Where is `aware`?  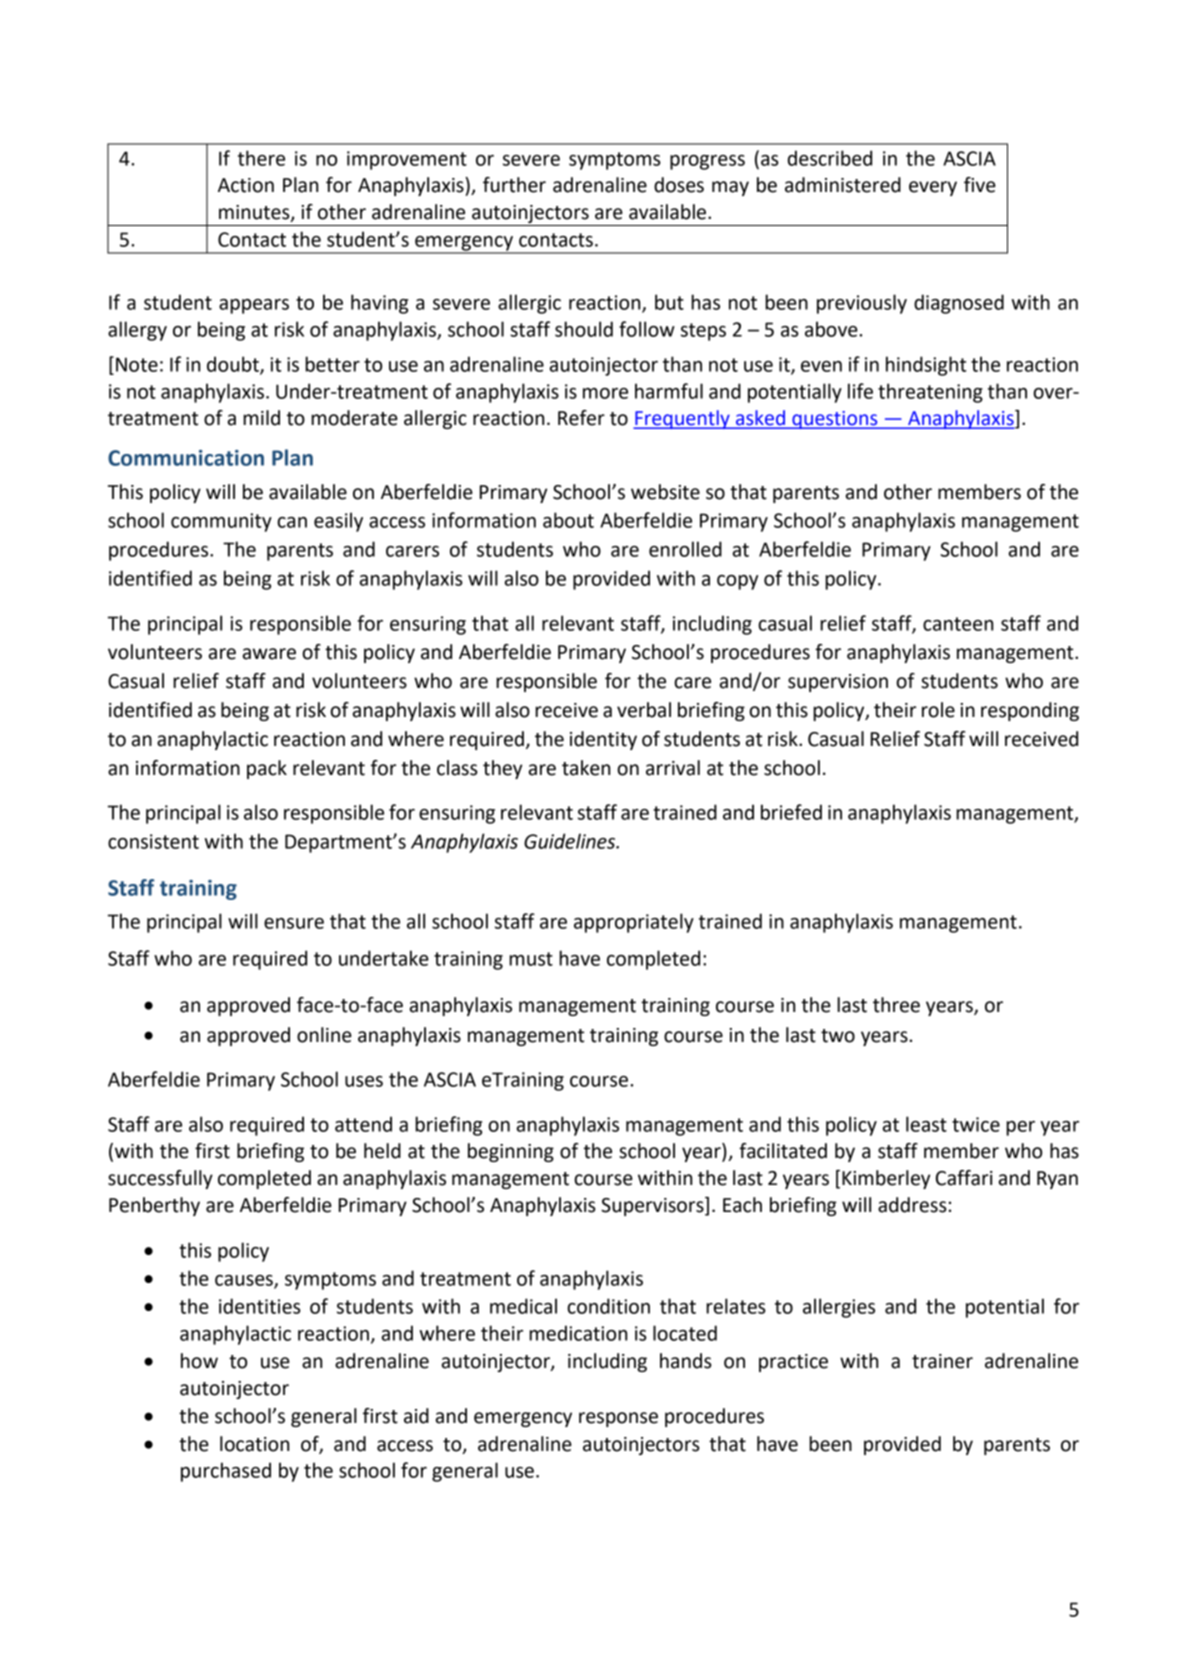
aware is located at coordinates (269, 654).
